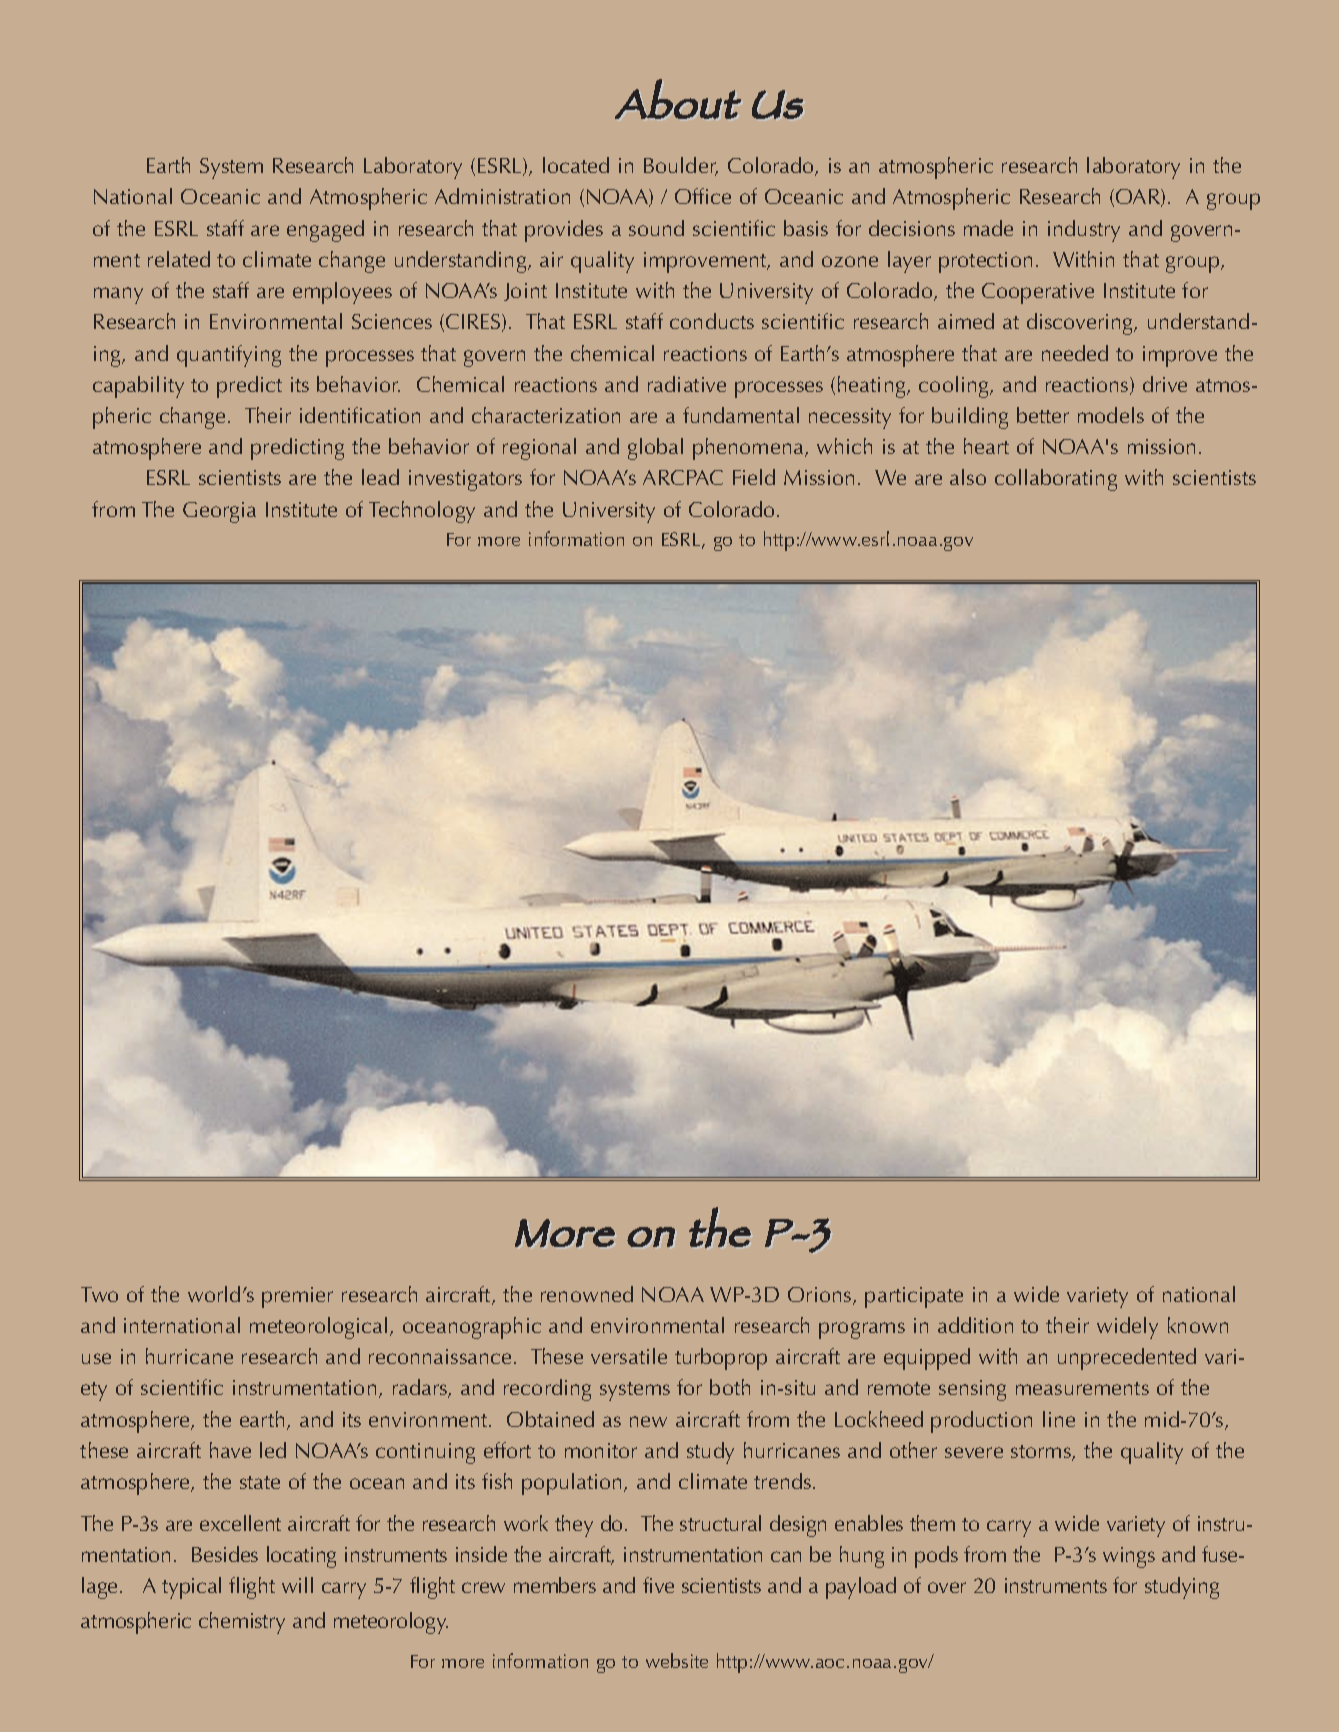 The width and height of the image is (1339, 1732). I want to click on chemistry, so click(242, 1623).
